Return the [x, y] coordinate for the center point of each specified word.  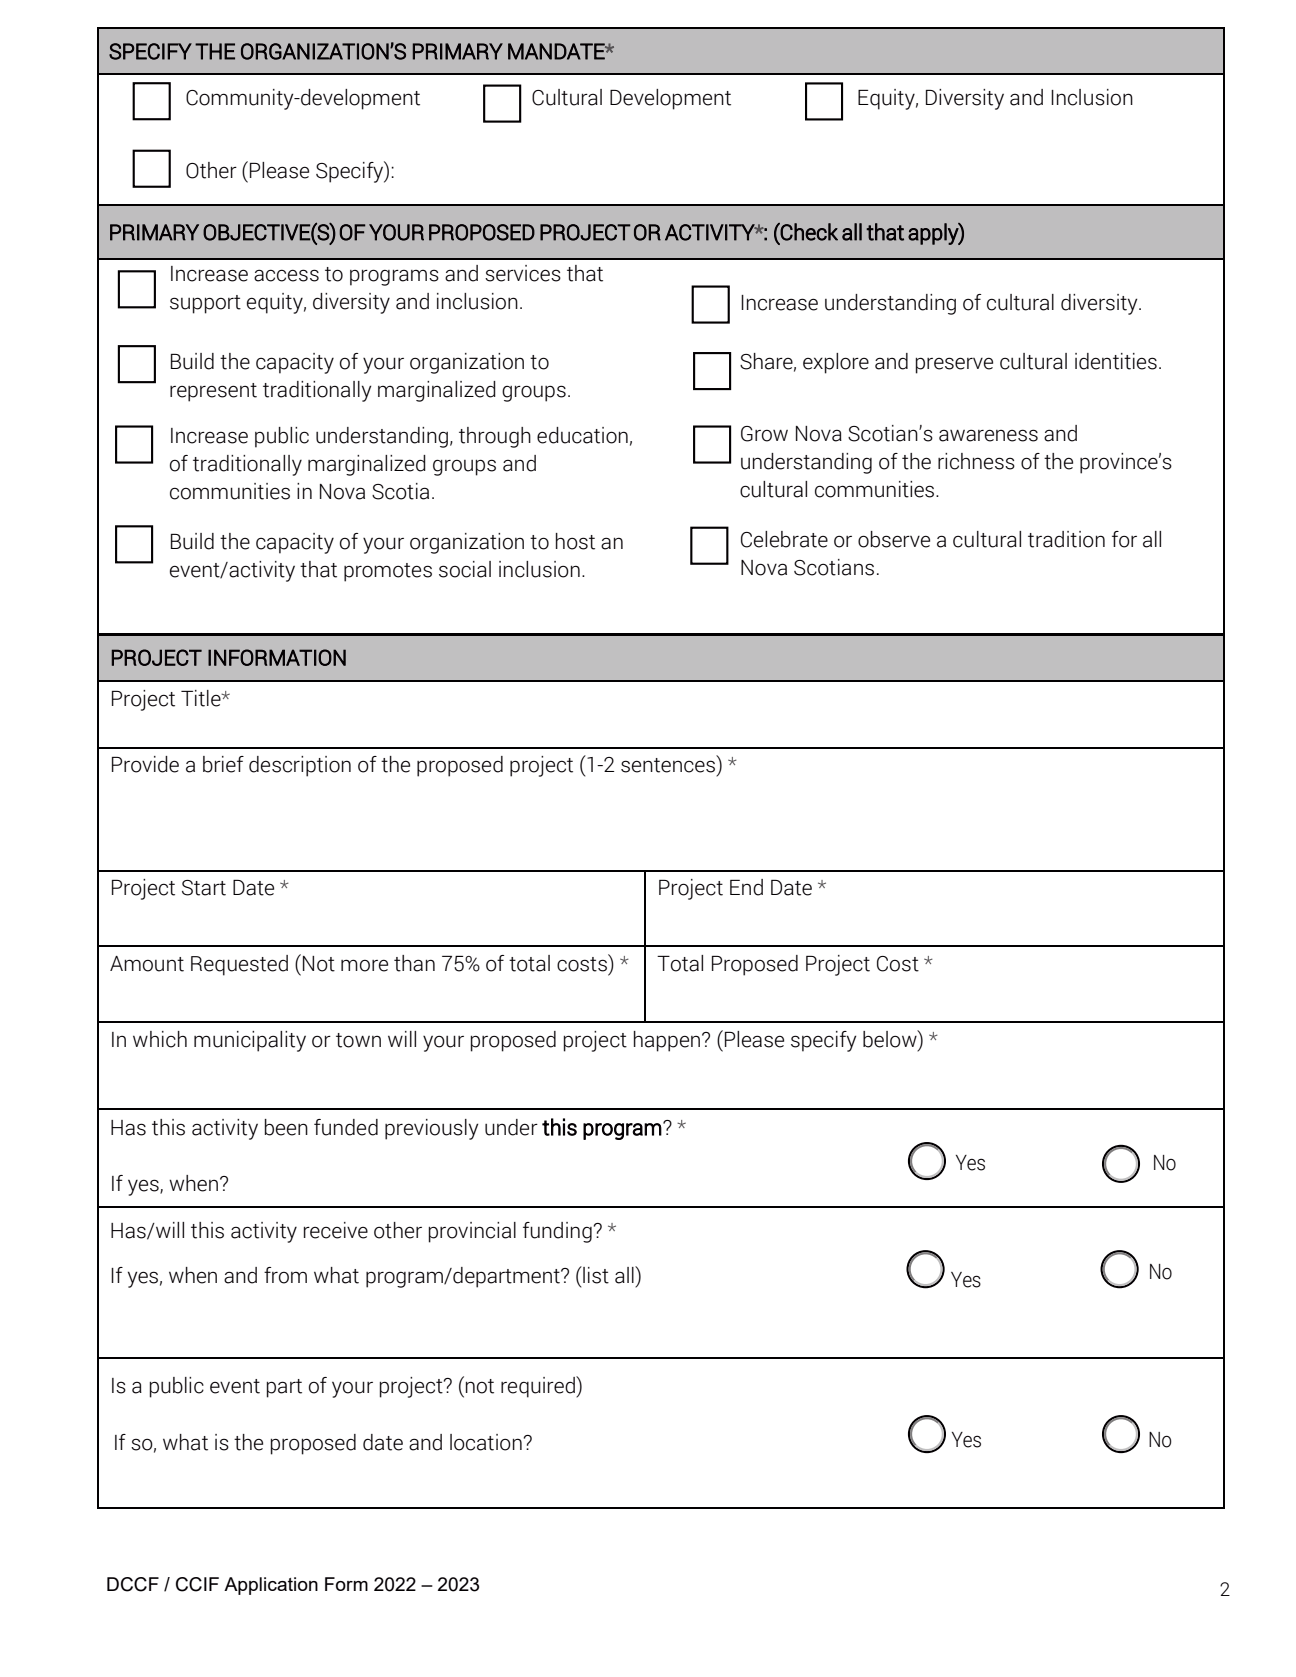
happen [668, 1041]
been [286, 1127]
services [523, 273]
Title [202, 698]
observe [894, 539]
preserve [954, 365]
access [286, 275]
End [746, 887]
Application [271, 1586]
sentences [668, 765]
